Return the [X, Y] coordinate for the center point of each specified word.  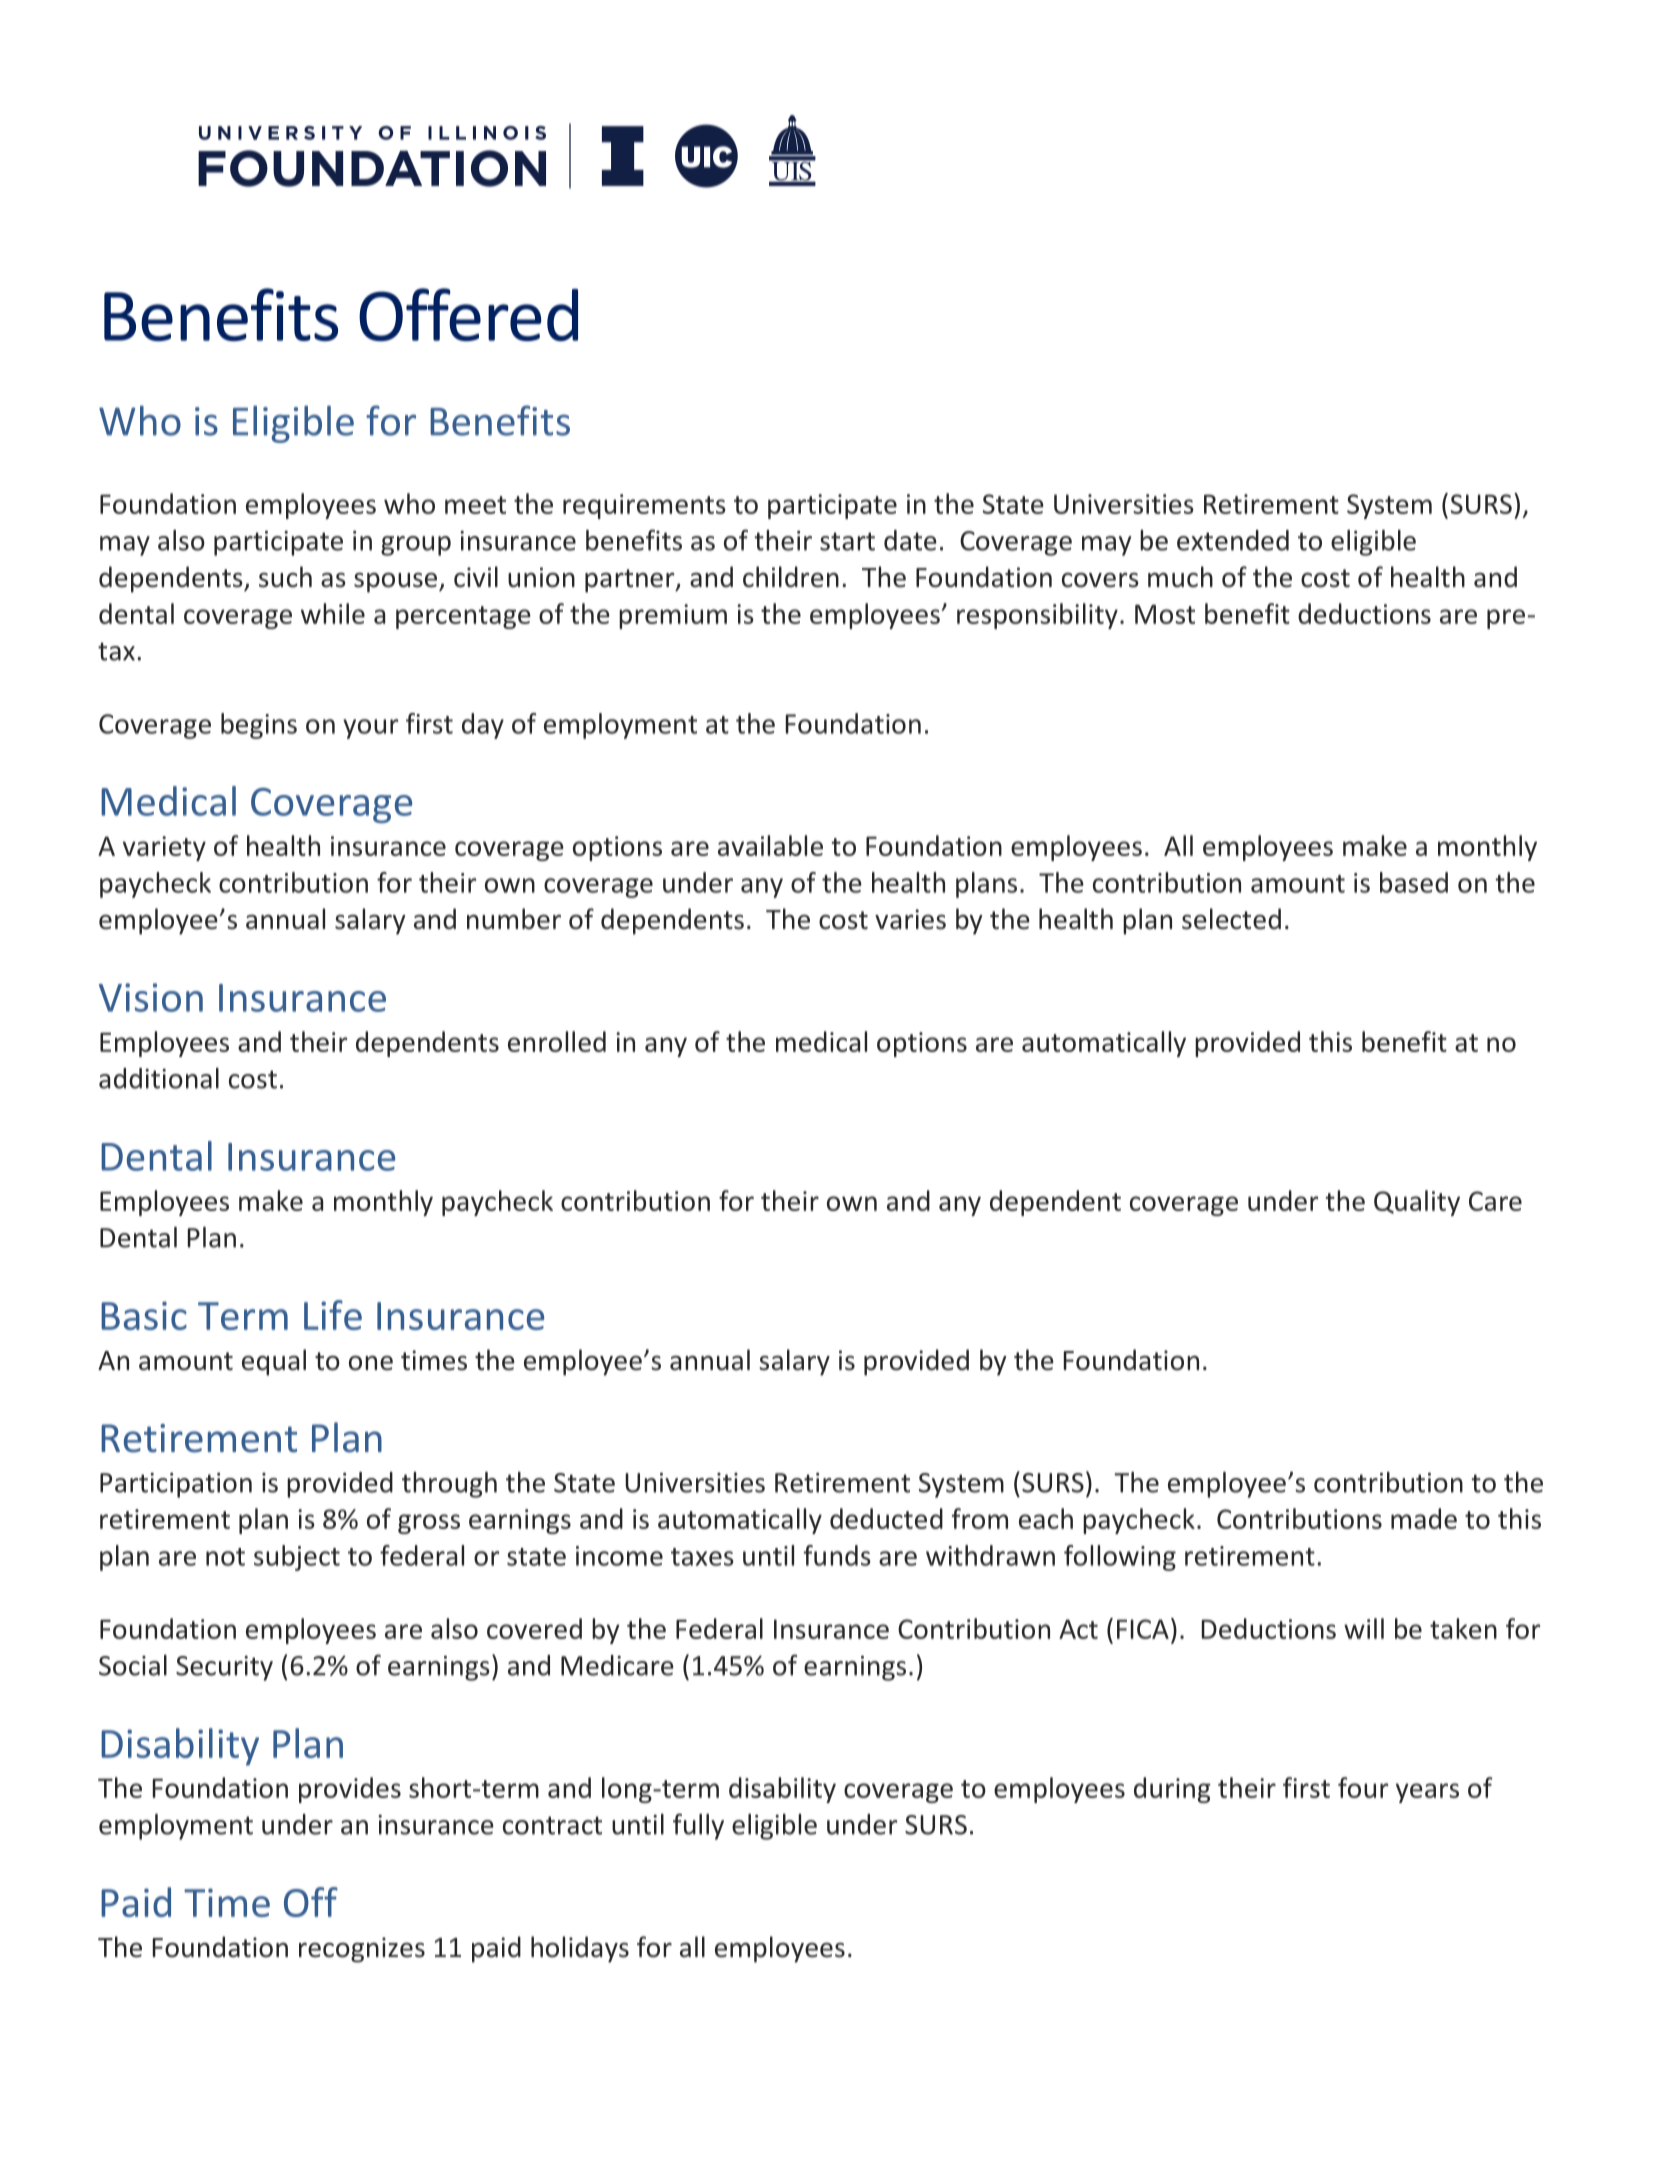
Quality [1417, 1203]
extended [1233, 540]
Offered [468, 314]
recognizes [362, 1950]
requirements [644, 506]
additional [159, 1078]
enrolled [557, 1041]
